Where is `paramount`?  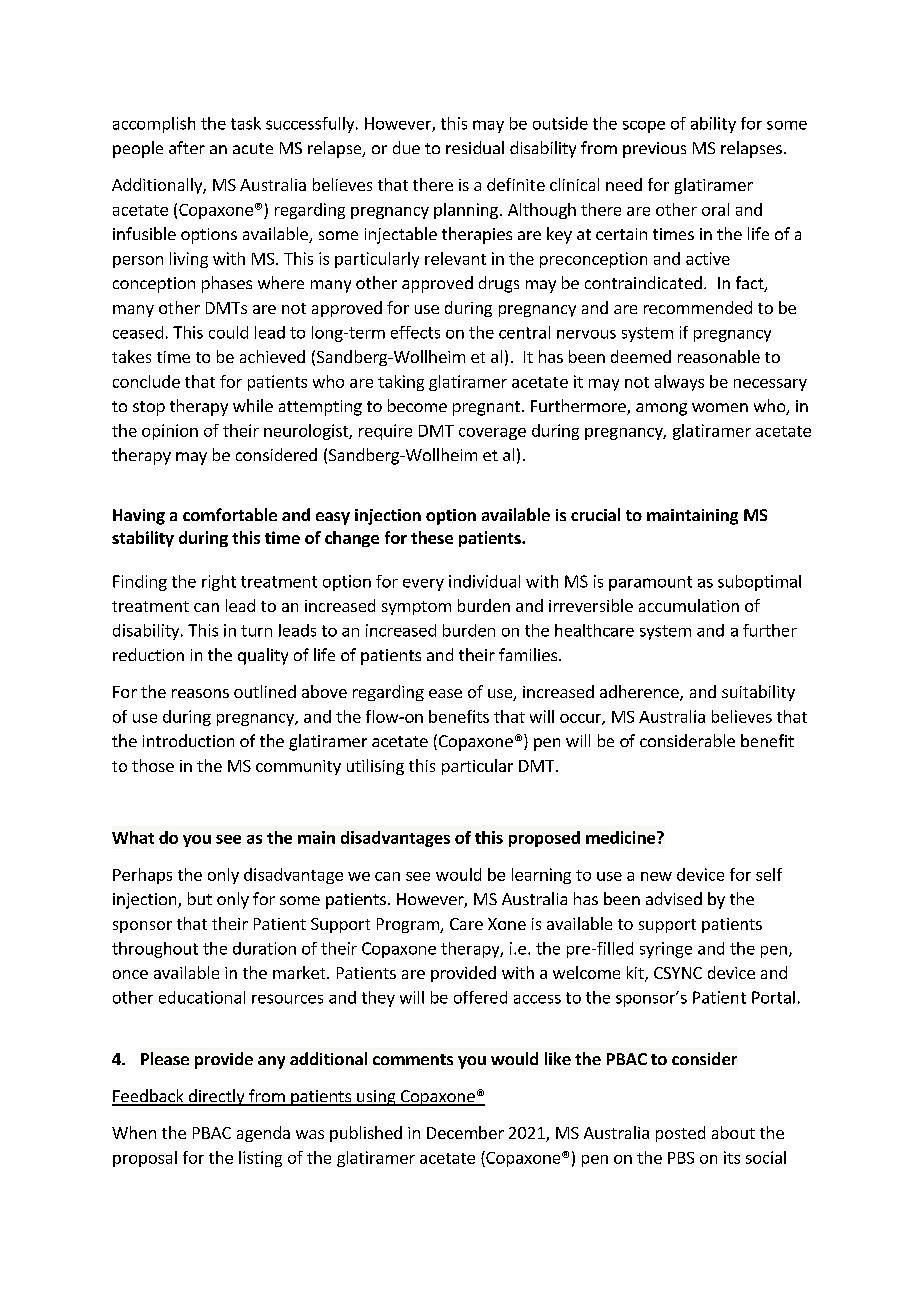
paramount is located at coordinates (650, 583).
